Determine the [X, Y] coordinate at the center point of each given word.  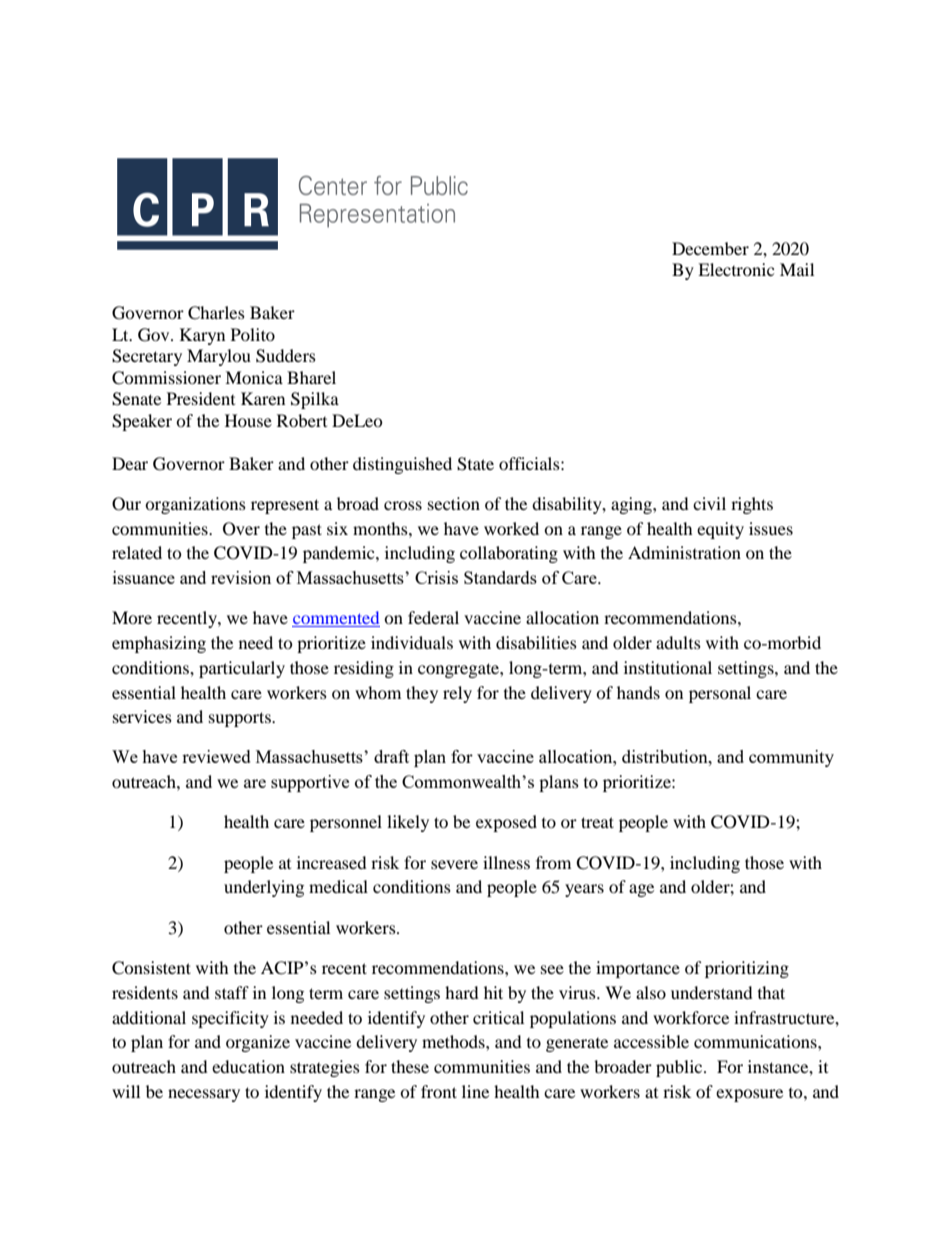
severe [454, 864]
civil [709, 503]
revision [241, 577]
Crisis [436, 577]
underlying [264, 888]
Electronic [736, 269]
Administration [684, 552]
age [641, 890]
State [475, 464]
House [248, 420]
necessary [204, 1095]
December [710, 248]
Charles [216, 313]
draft [391, 756]
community [791, 758]
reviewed [216, 756]
